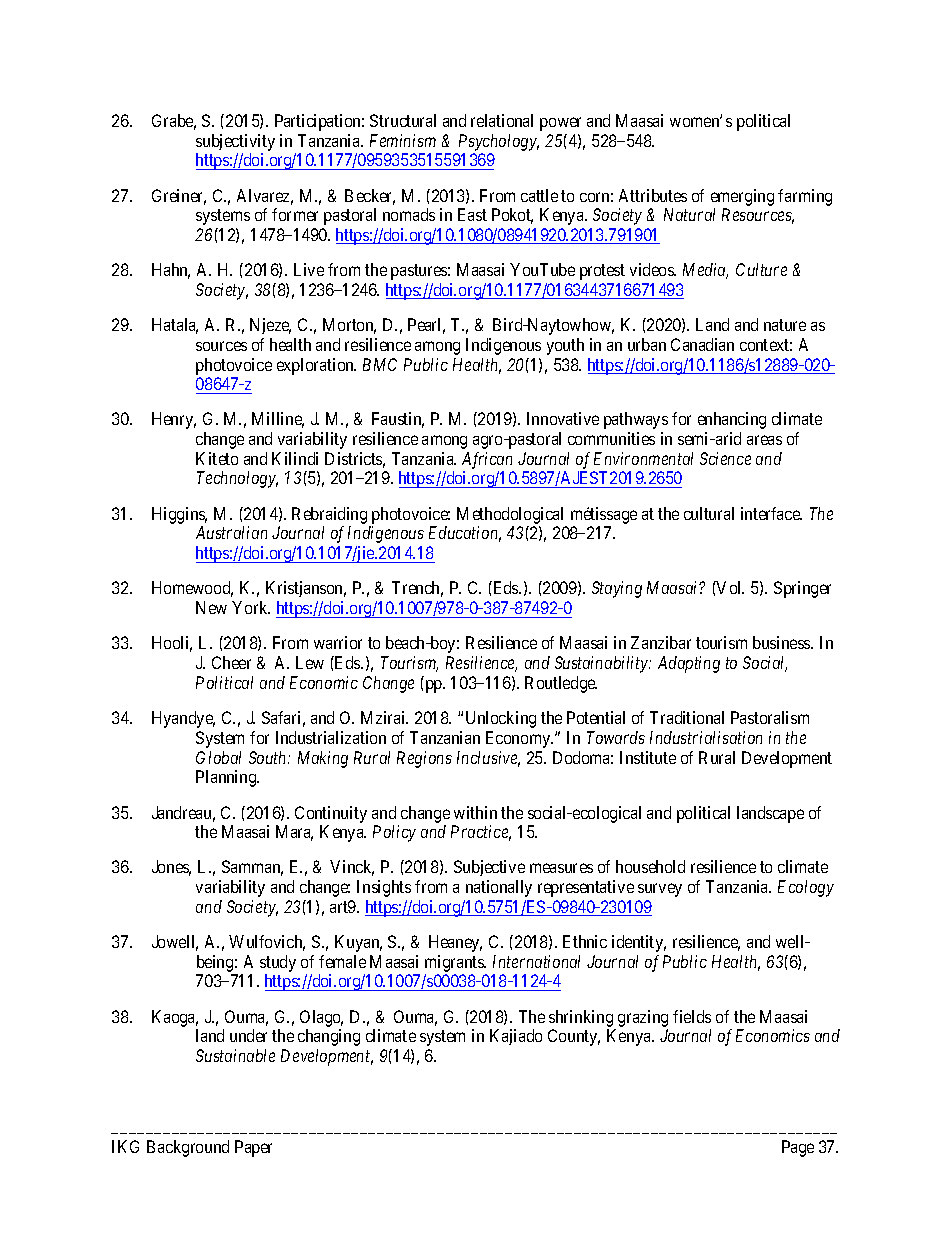 Image resolution: width=952 pixels, height=1233 pixels. I want to click on within, so click(475, 812).
